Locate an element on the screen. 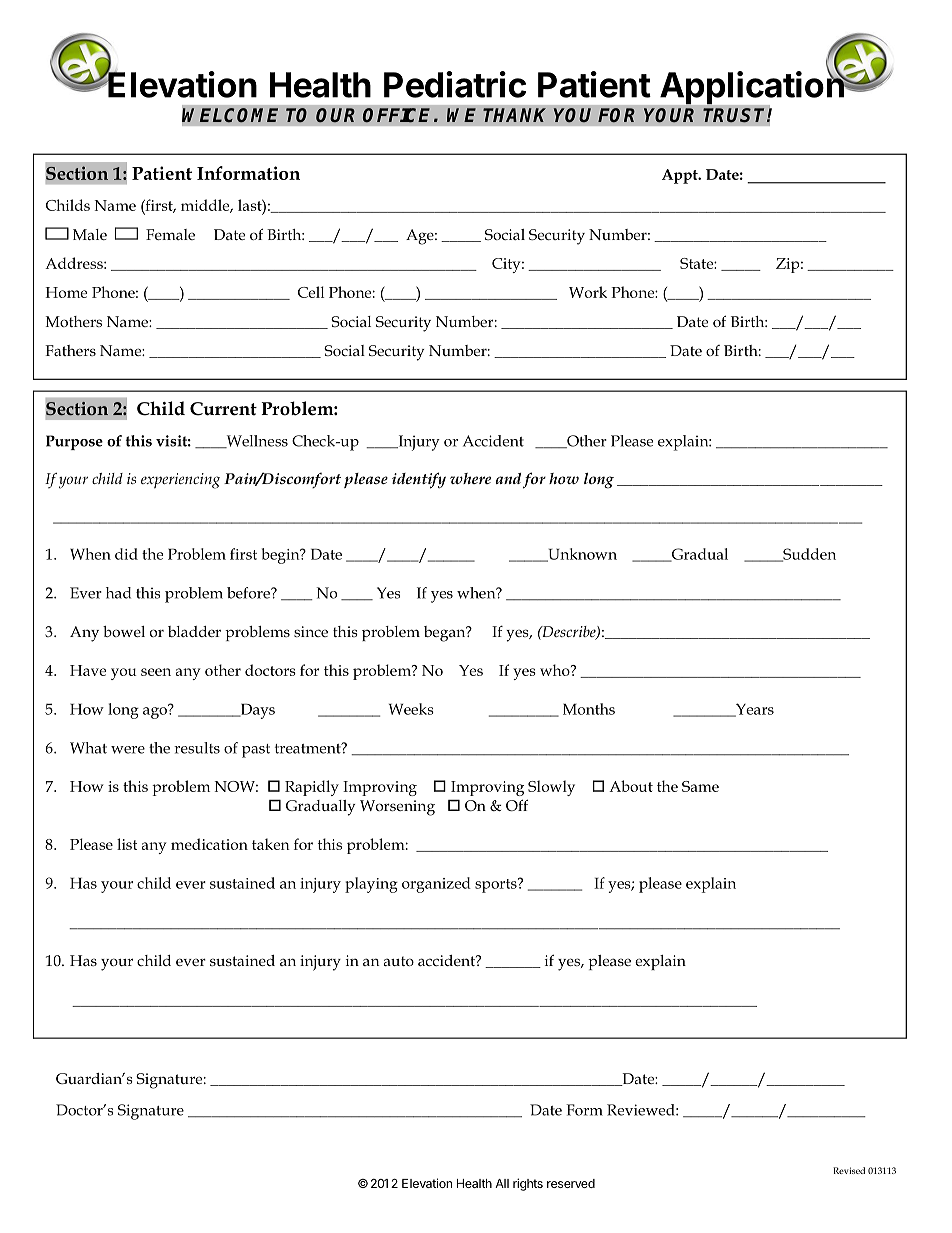 This screenshot has width=952, height=1233. where is located at coordinates (470, 478).
